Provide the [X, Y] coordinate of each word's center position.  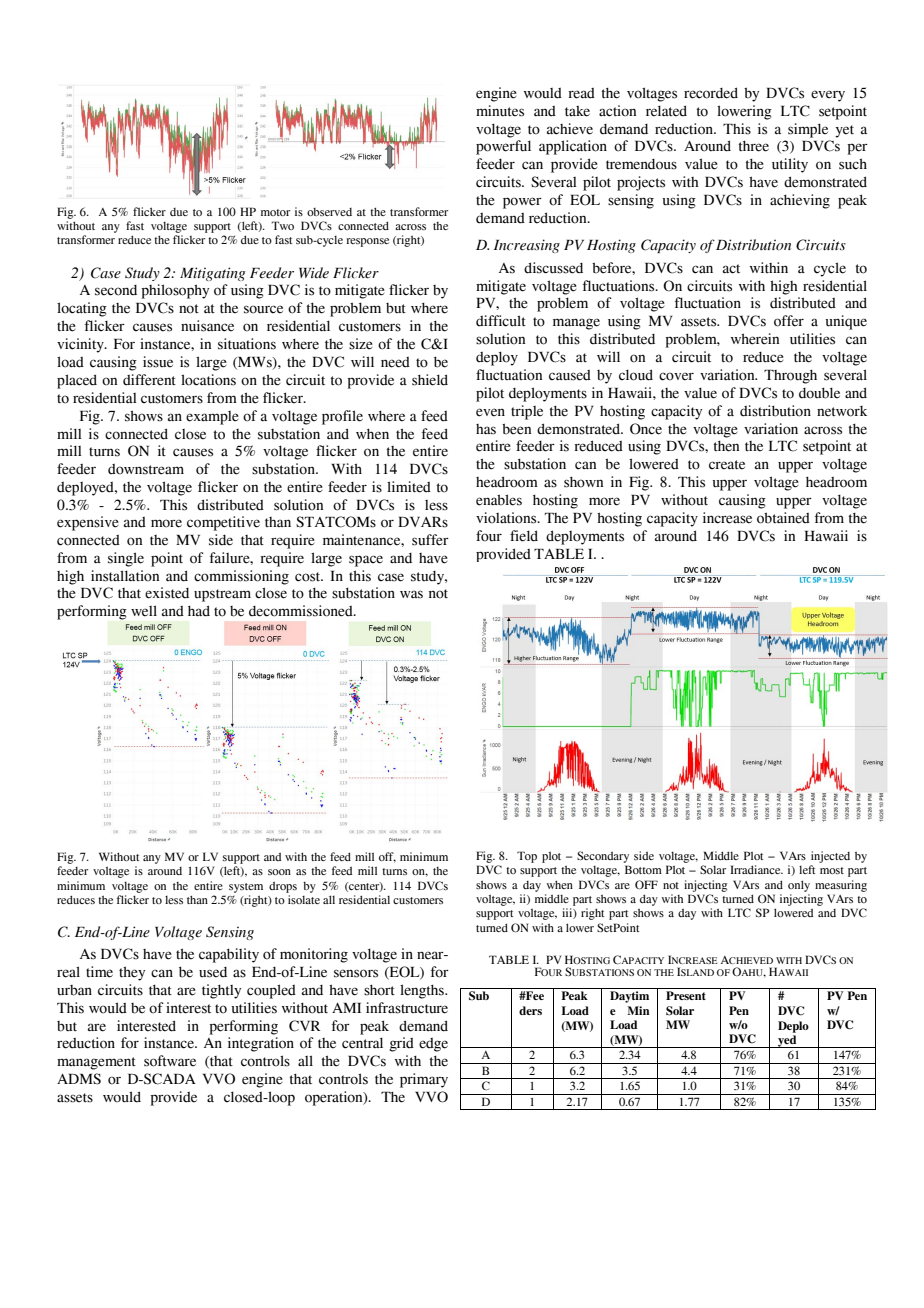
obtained [783, 518]
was [411, 594]
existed [167, 593]
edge [433, 1045]
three [753, 146]
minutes [500, 111]
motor [275, 212]
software [170, 1061]
